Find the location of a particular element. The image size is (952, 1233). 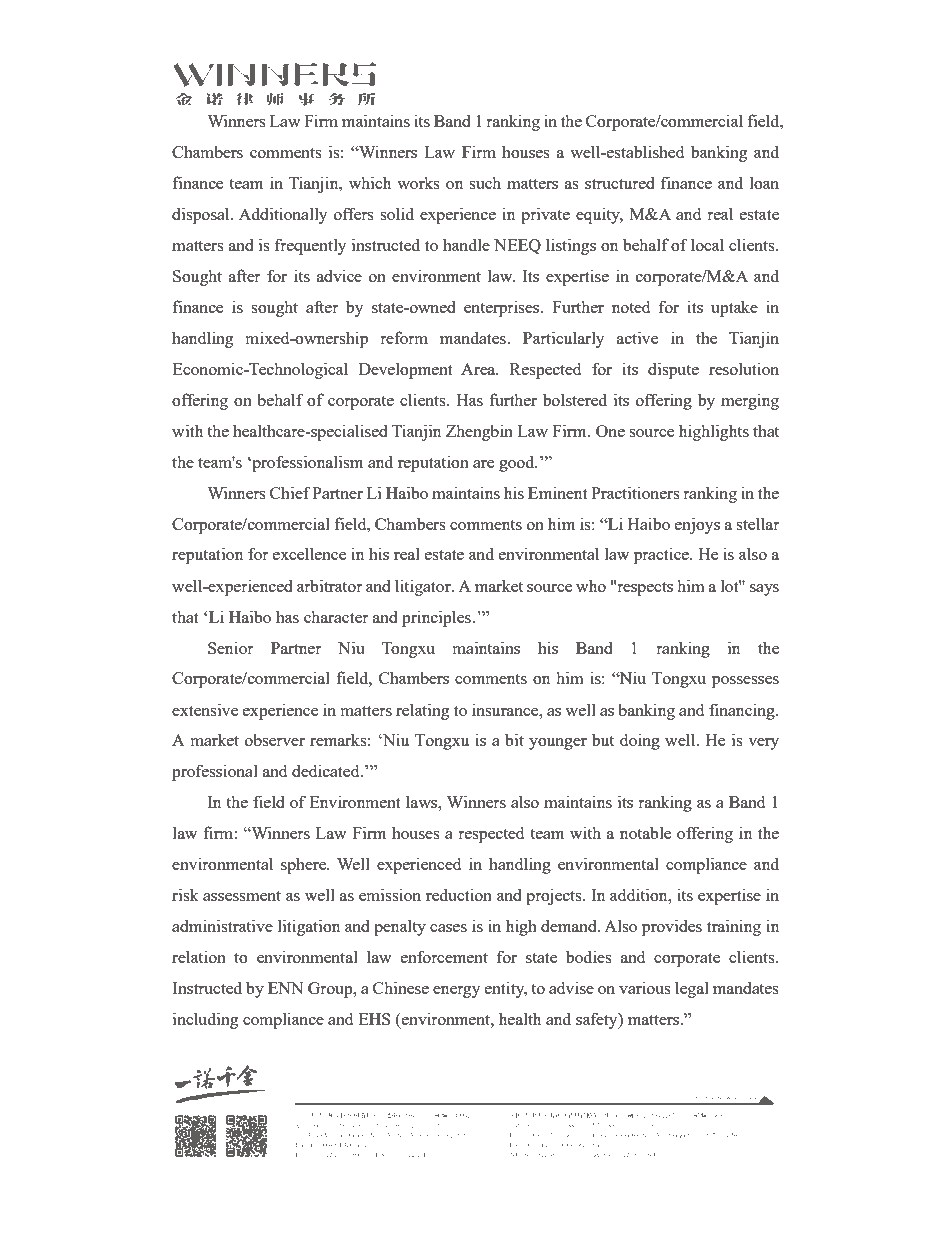

Senior is located at coordinates (231, 647).
